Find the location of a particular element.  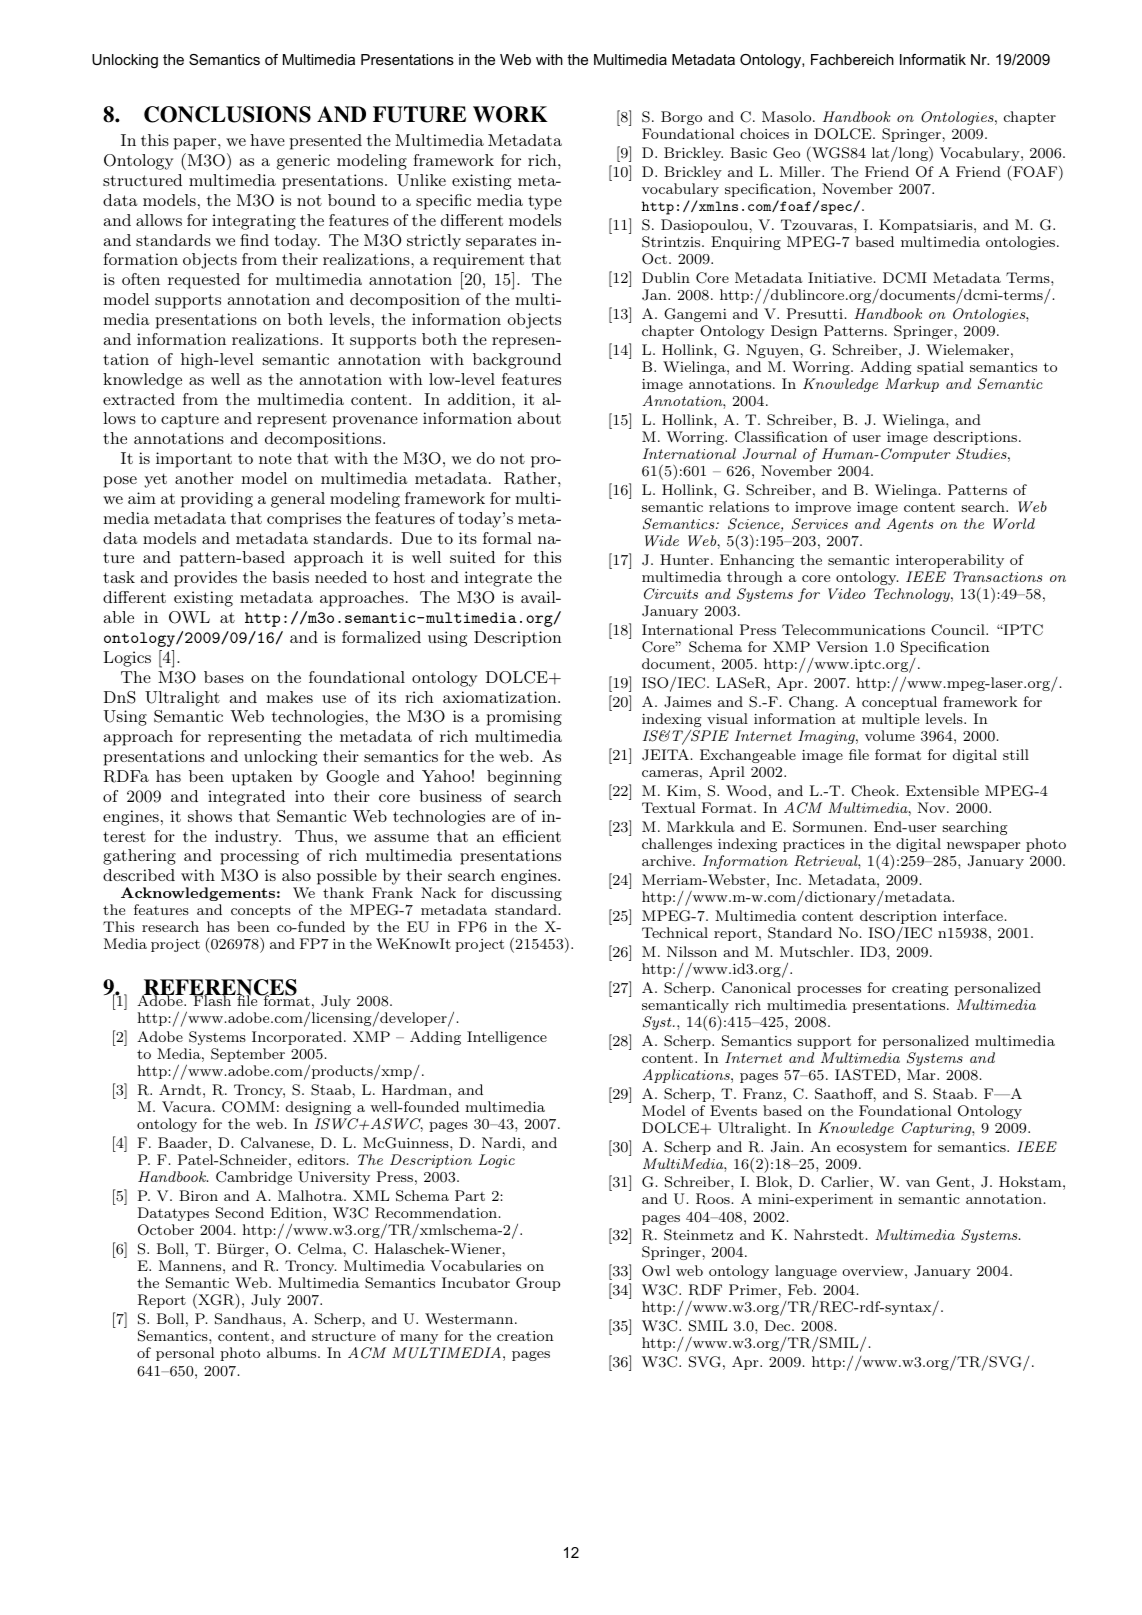

provides is located at coordinates (205, 579).
